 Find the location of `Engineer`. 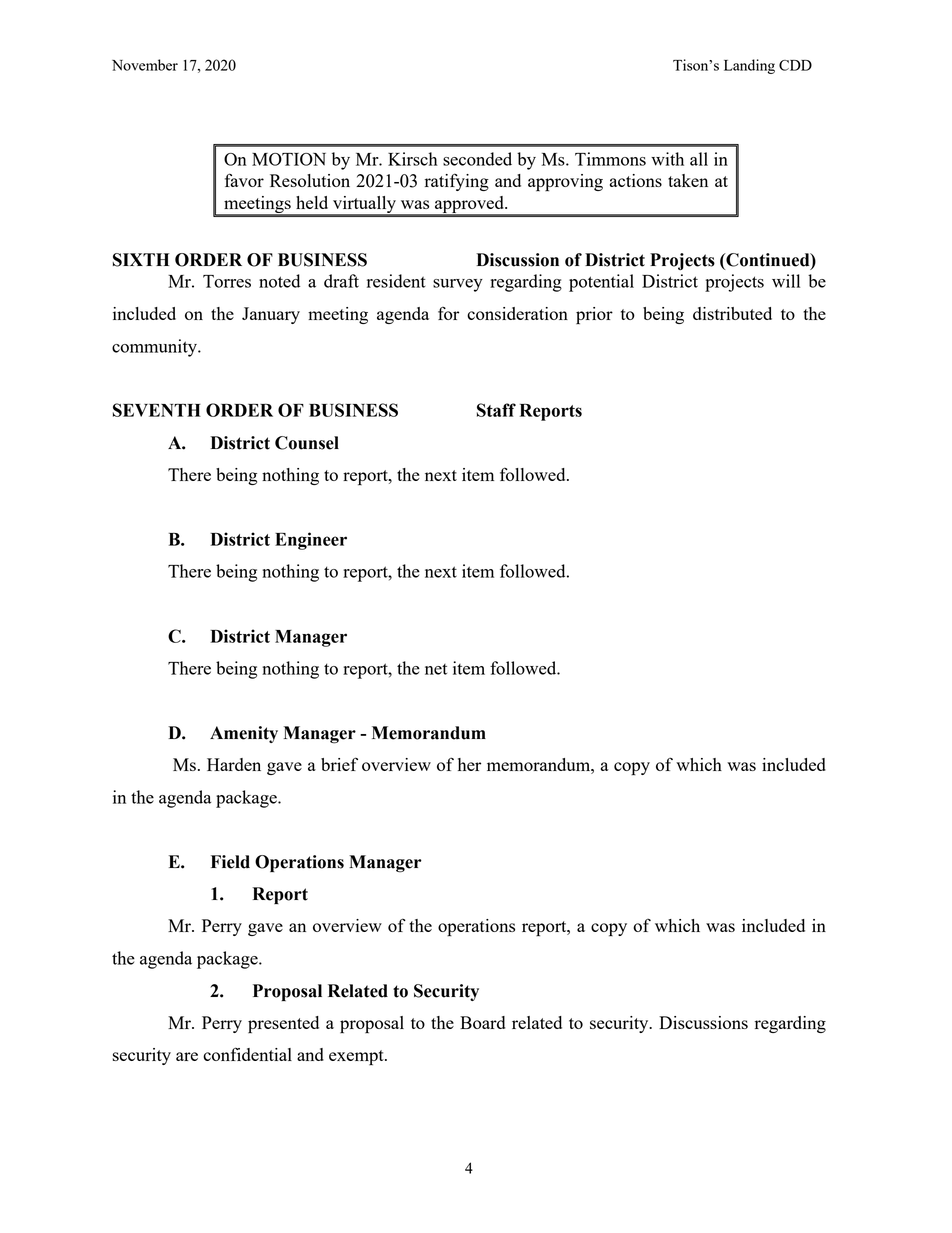

Engineer is located at coordinates (311, 541).
